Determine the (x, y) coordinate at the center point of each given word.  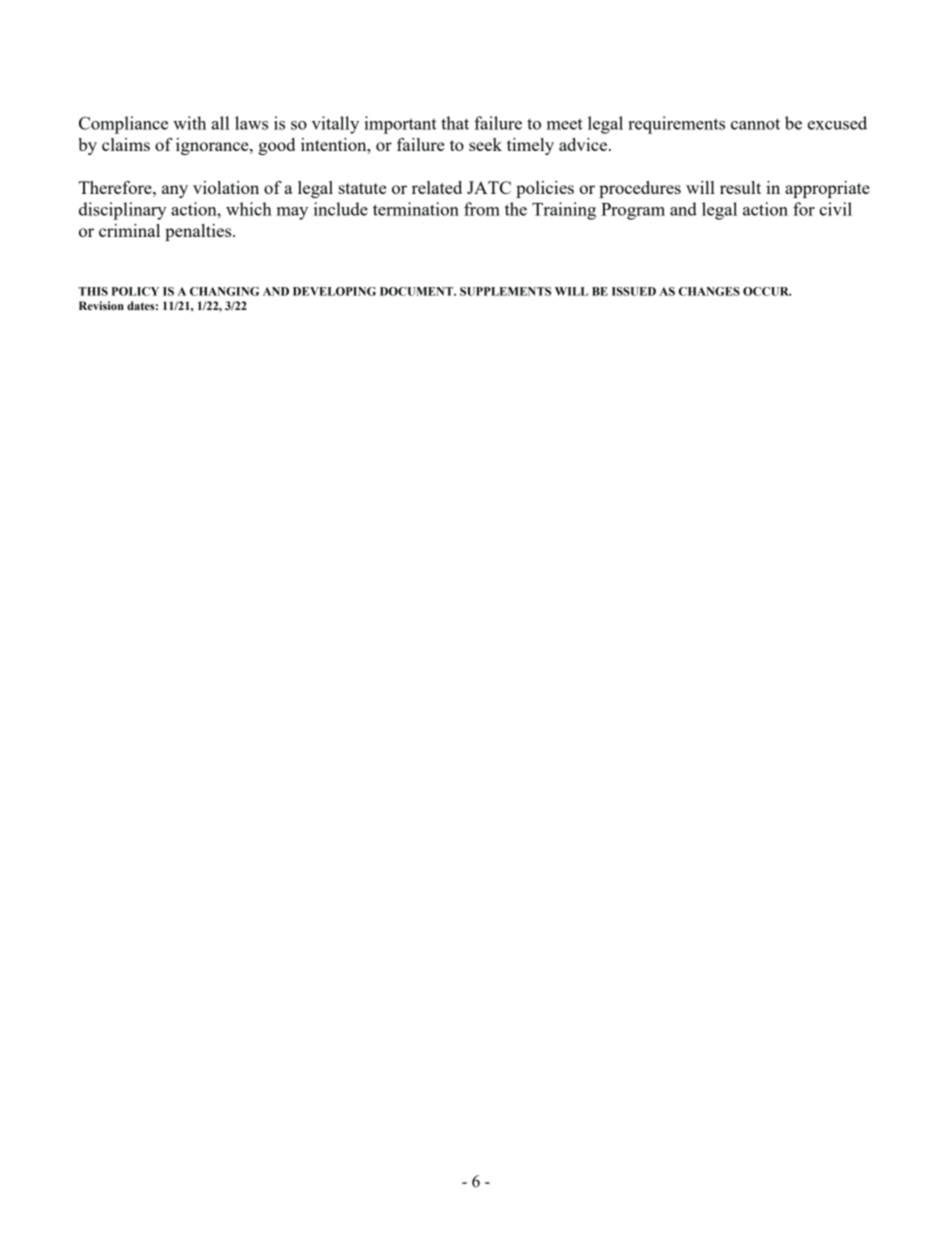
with (189, 123)
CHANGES (709, 291)
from (482, 209)
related (437, 187)
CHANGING (224, 291)
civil (835, 209)
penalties (199, 232)
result (740, 187)
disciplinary (122, 211)
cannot (755, 124)
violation (226, 187)
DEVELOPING (334, 291)
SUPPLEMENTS (505, 291)
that (455, 123)
